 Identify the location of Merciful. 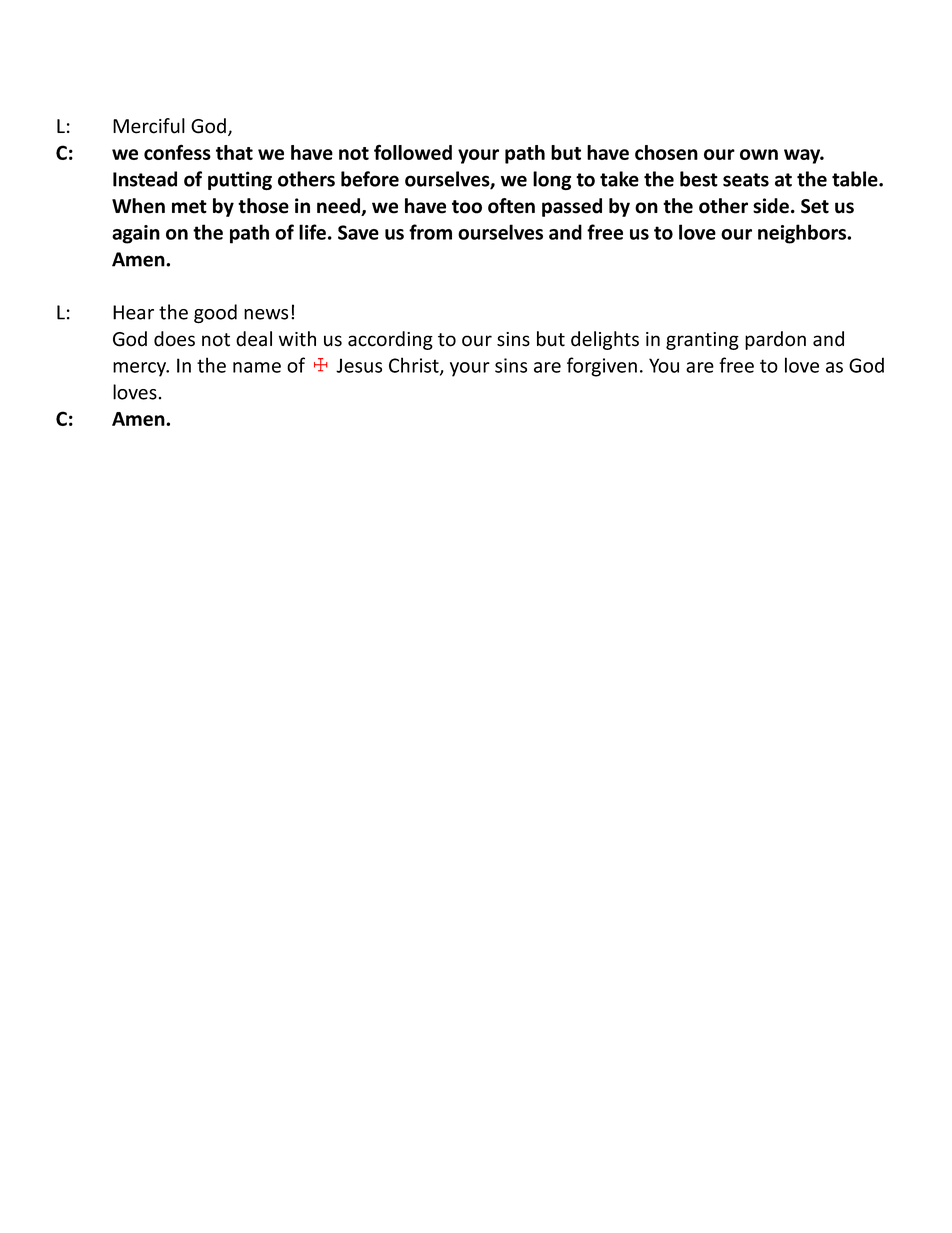
(149, 126).
